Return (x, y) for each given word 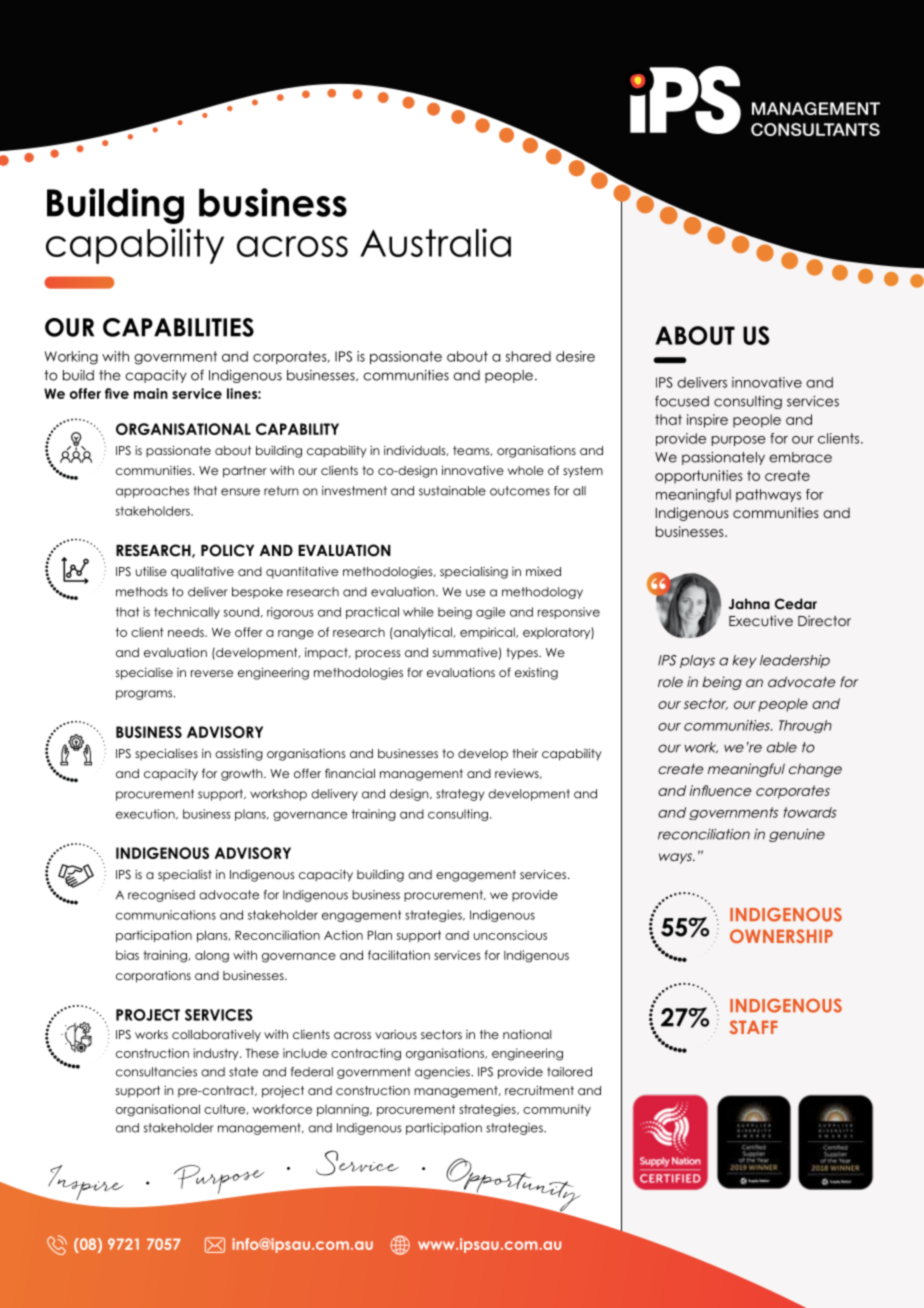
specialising (474, 572)
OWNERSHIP (781, 936)
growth (243, 775)
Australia (435, 242)
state (243, 1072)
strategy (460, 795)
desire (575, 356)
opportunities (699, 477)
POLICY (227, 550)
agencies (443, 1073)
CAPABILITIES (178, 327)
